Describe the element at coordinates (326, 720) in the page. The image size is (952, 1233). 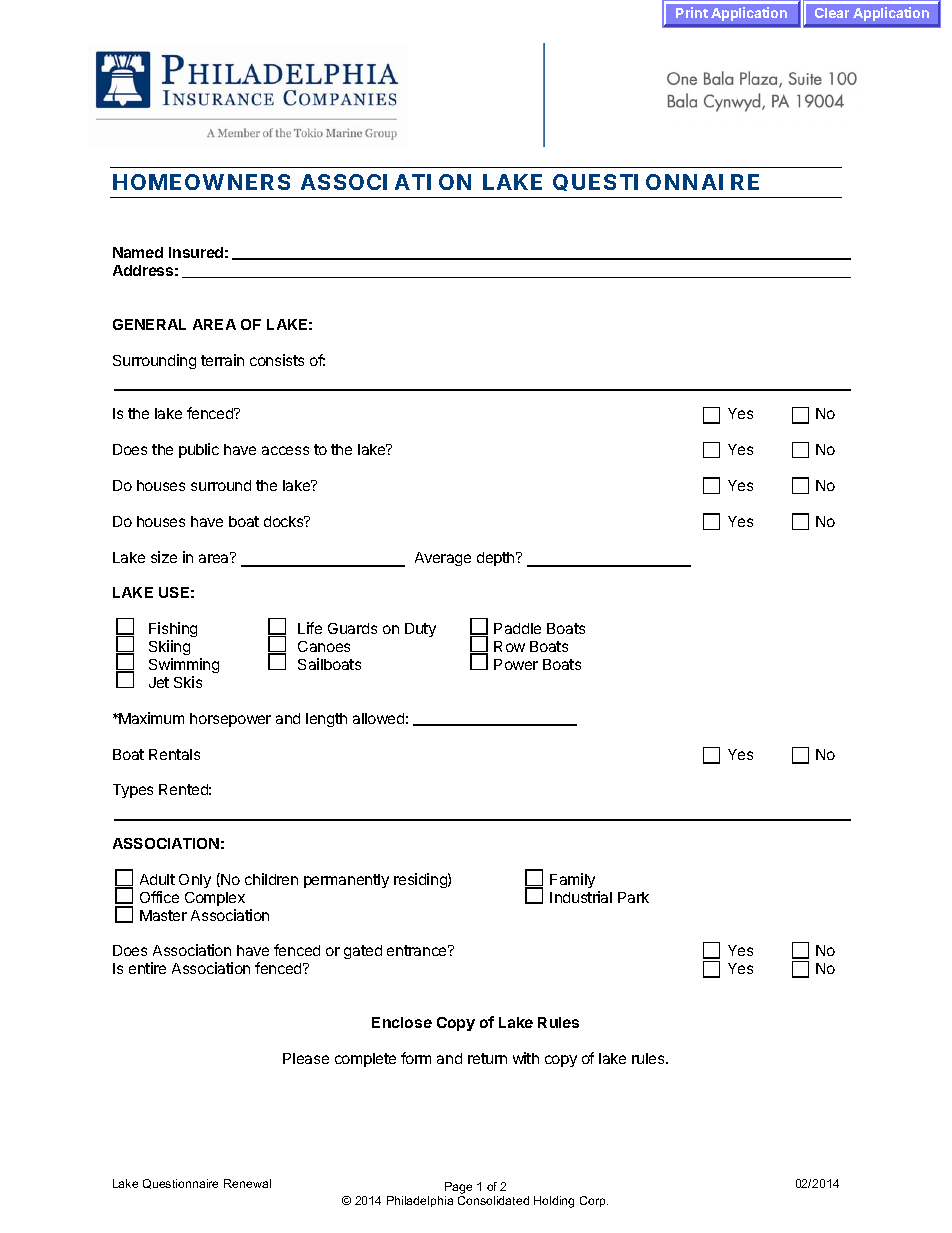
I see `length` at that location.
